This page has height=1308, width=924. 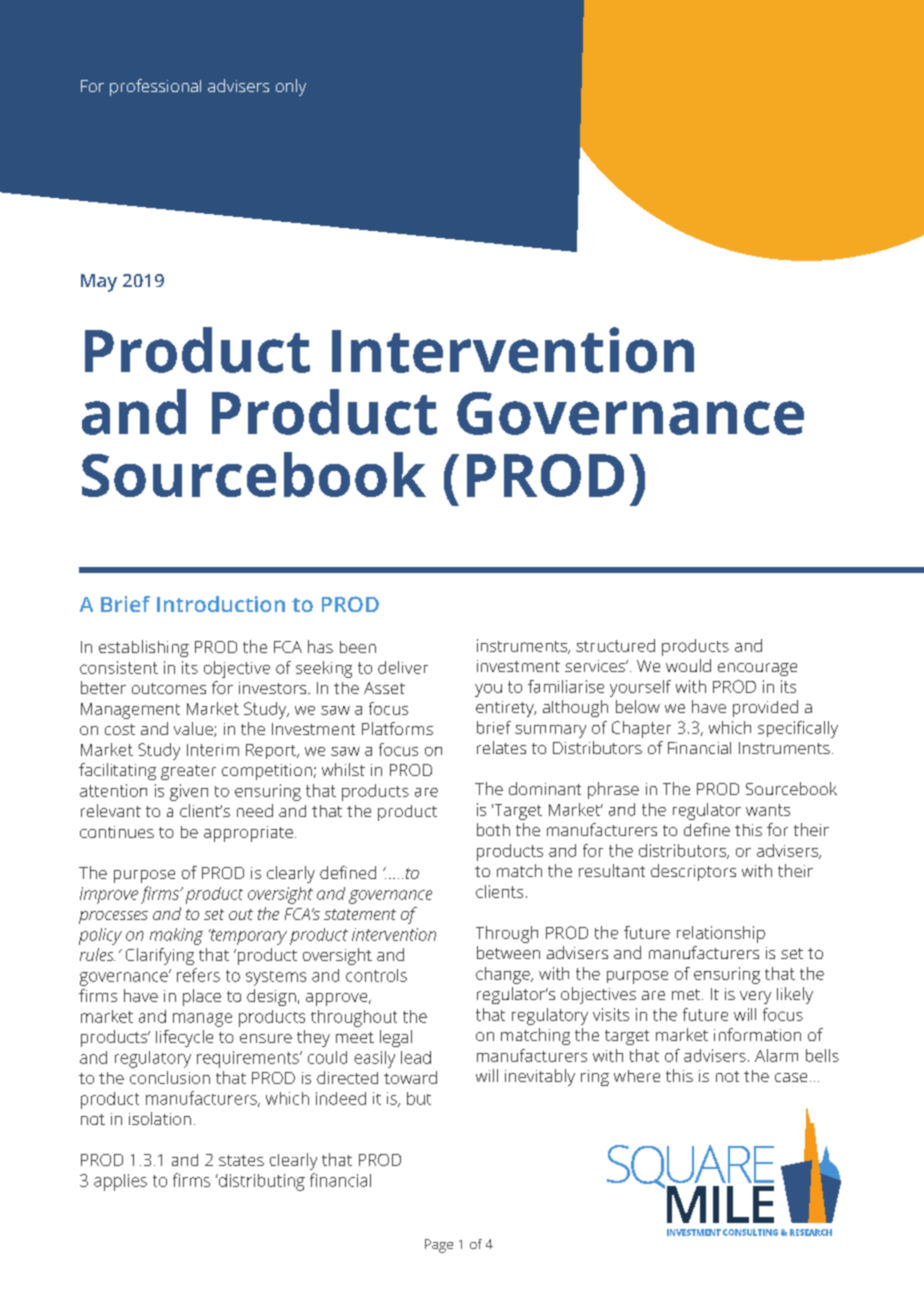 I want to click on only, so click(x=291, y=87).
